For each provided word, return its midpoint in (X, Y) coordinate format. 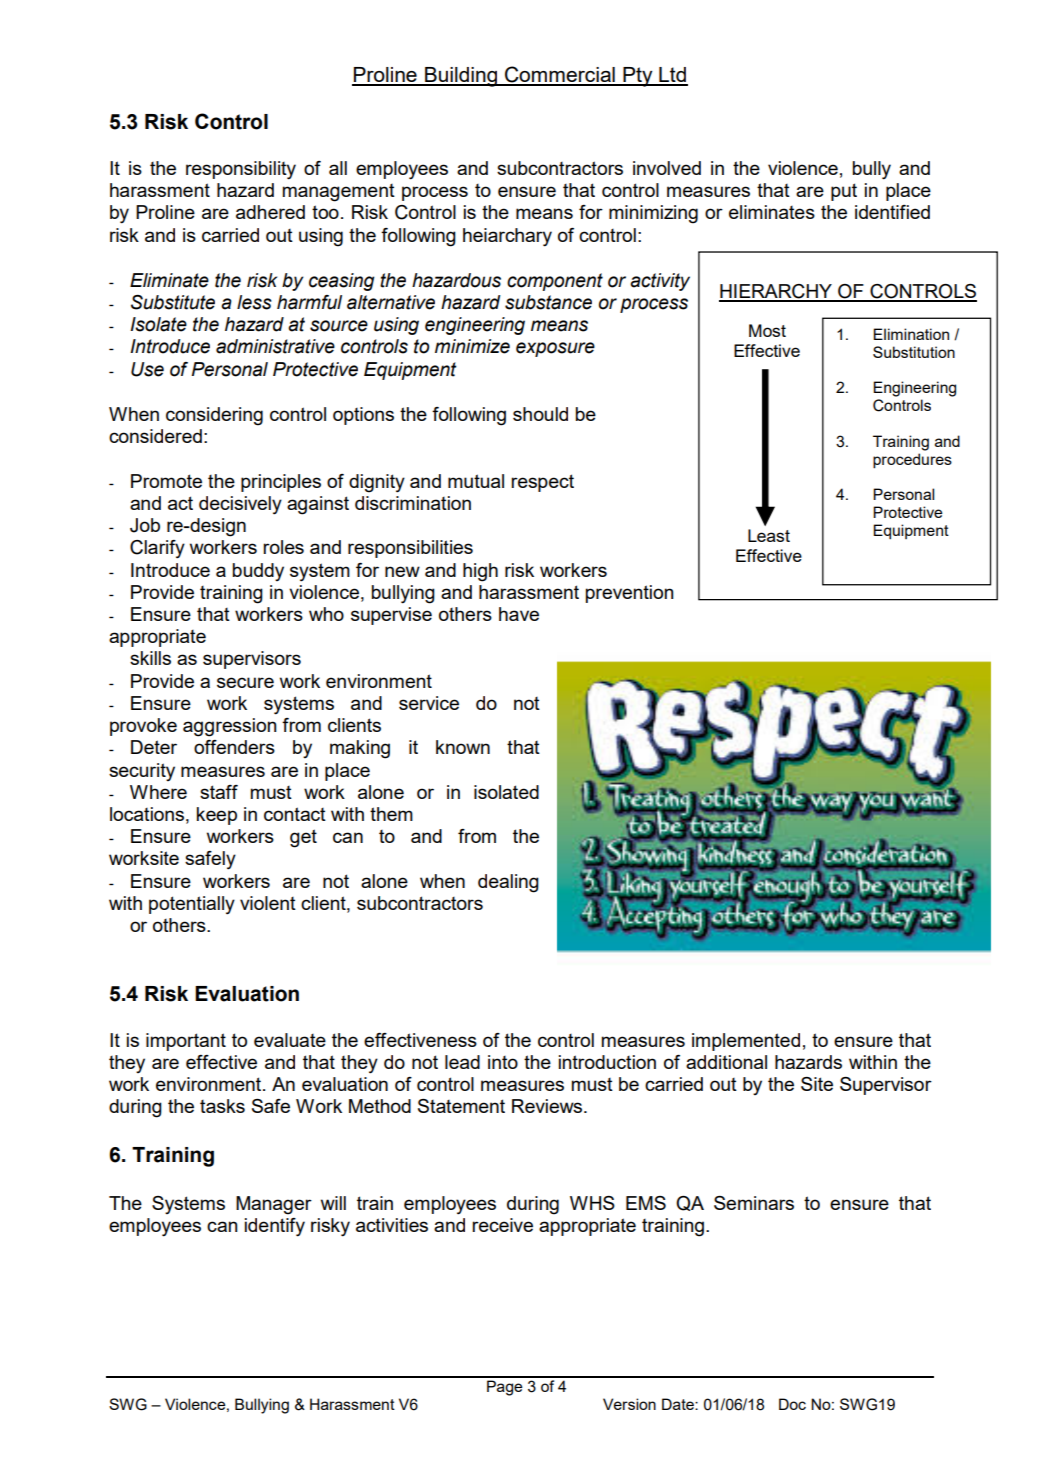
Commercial (560, 75)
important (186, 1042)
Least (769, 535)
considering (214, 416)
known (463, 747)
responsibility (241, 170)
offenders (234, 747)
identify (275, 1227)
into (503, 1062)
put (844, 192)
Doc (792, 1404)
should (540, 414)
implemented (746, 1042)
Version (629, 1404)
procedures (912, 461)
